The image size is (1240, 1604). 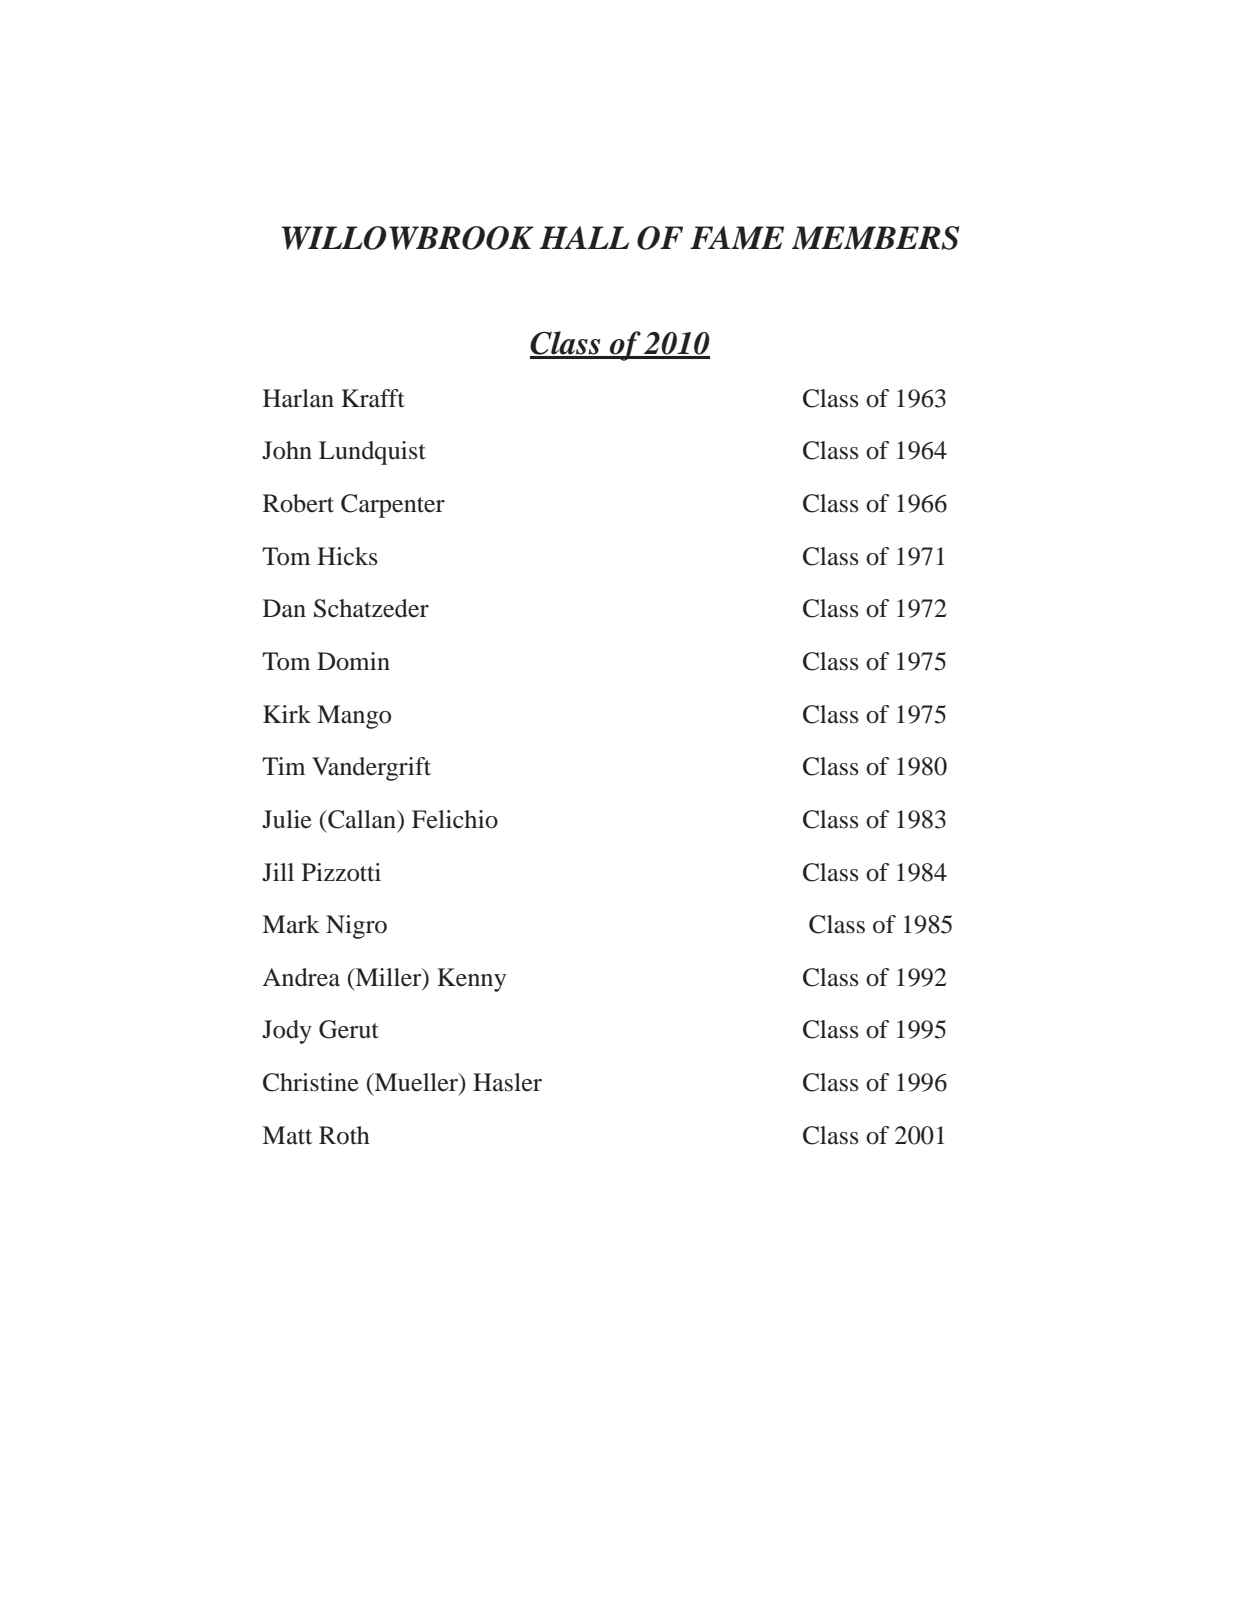 What do you see at coordinates (347, 556) in the document?
I see `Hicks` at bounding box center [347, 556].
